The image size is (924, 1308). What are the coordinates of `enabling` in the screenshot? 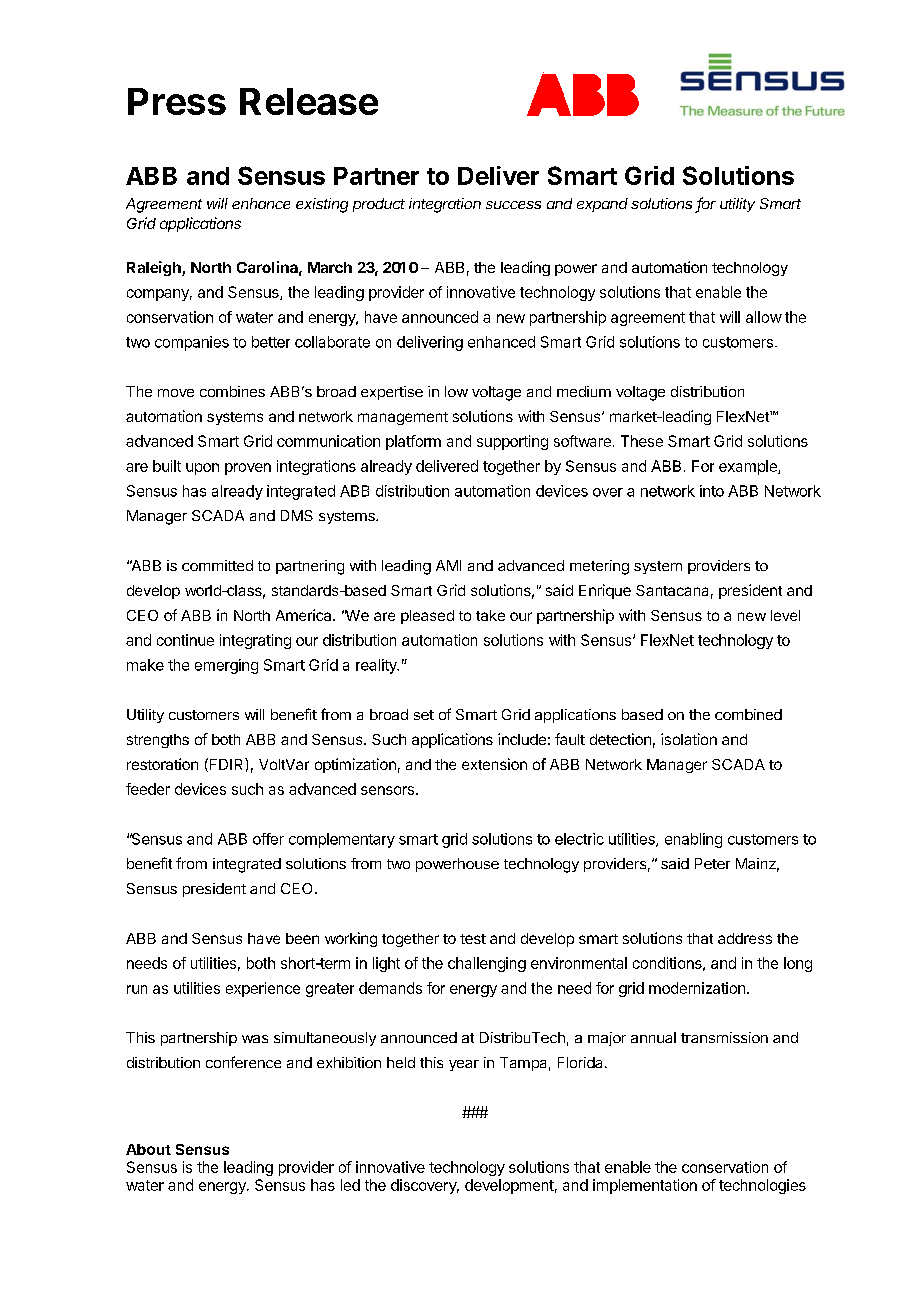 It's located at (693, 840).
